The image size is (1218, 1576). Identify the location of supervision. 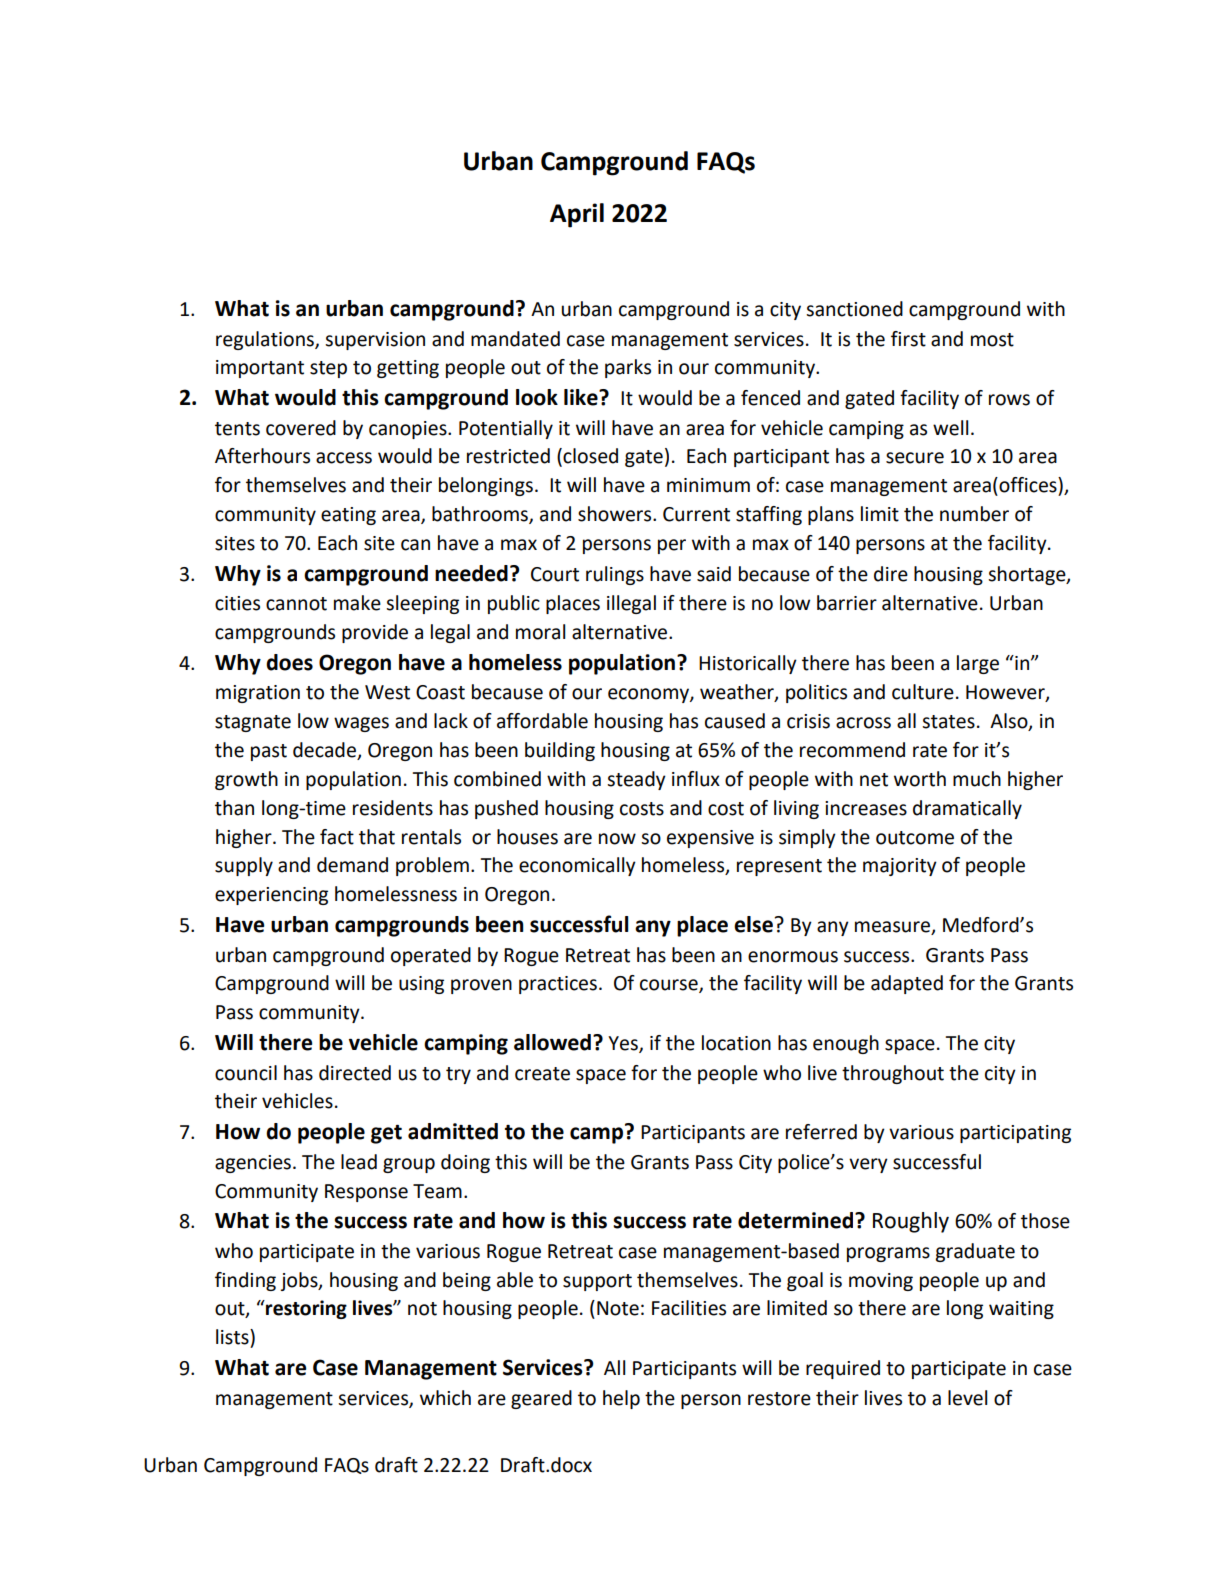
(375, 341).
